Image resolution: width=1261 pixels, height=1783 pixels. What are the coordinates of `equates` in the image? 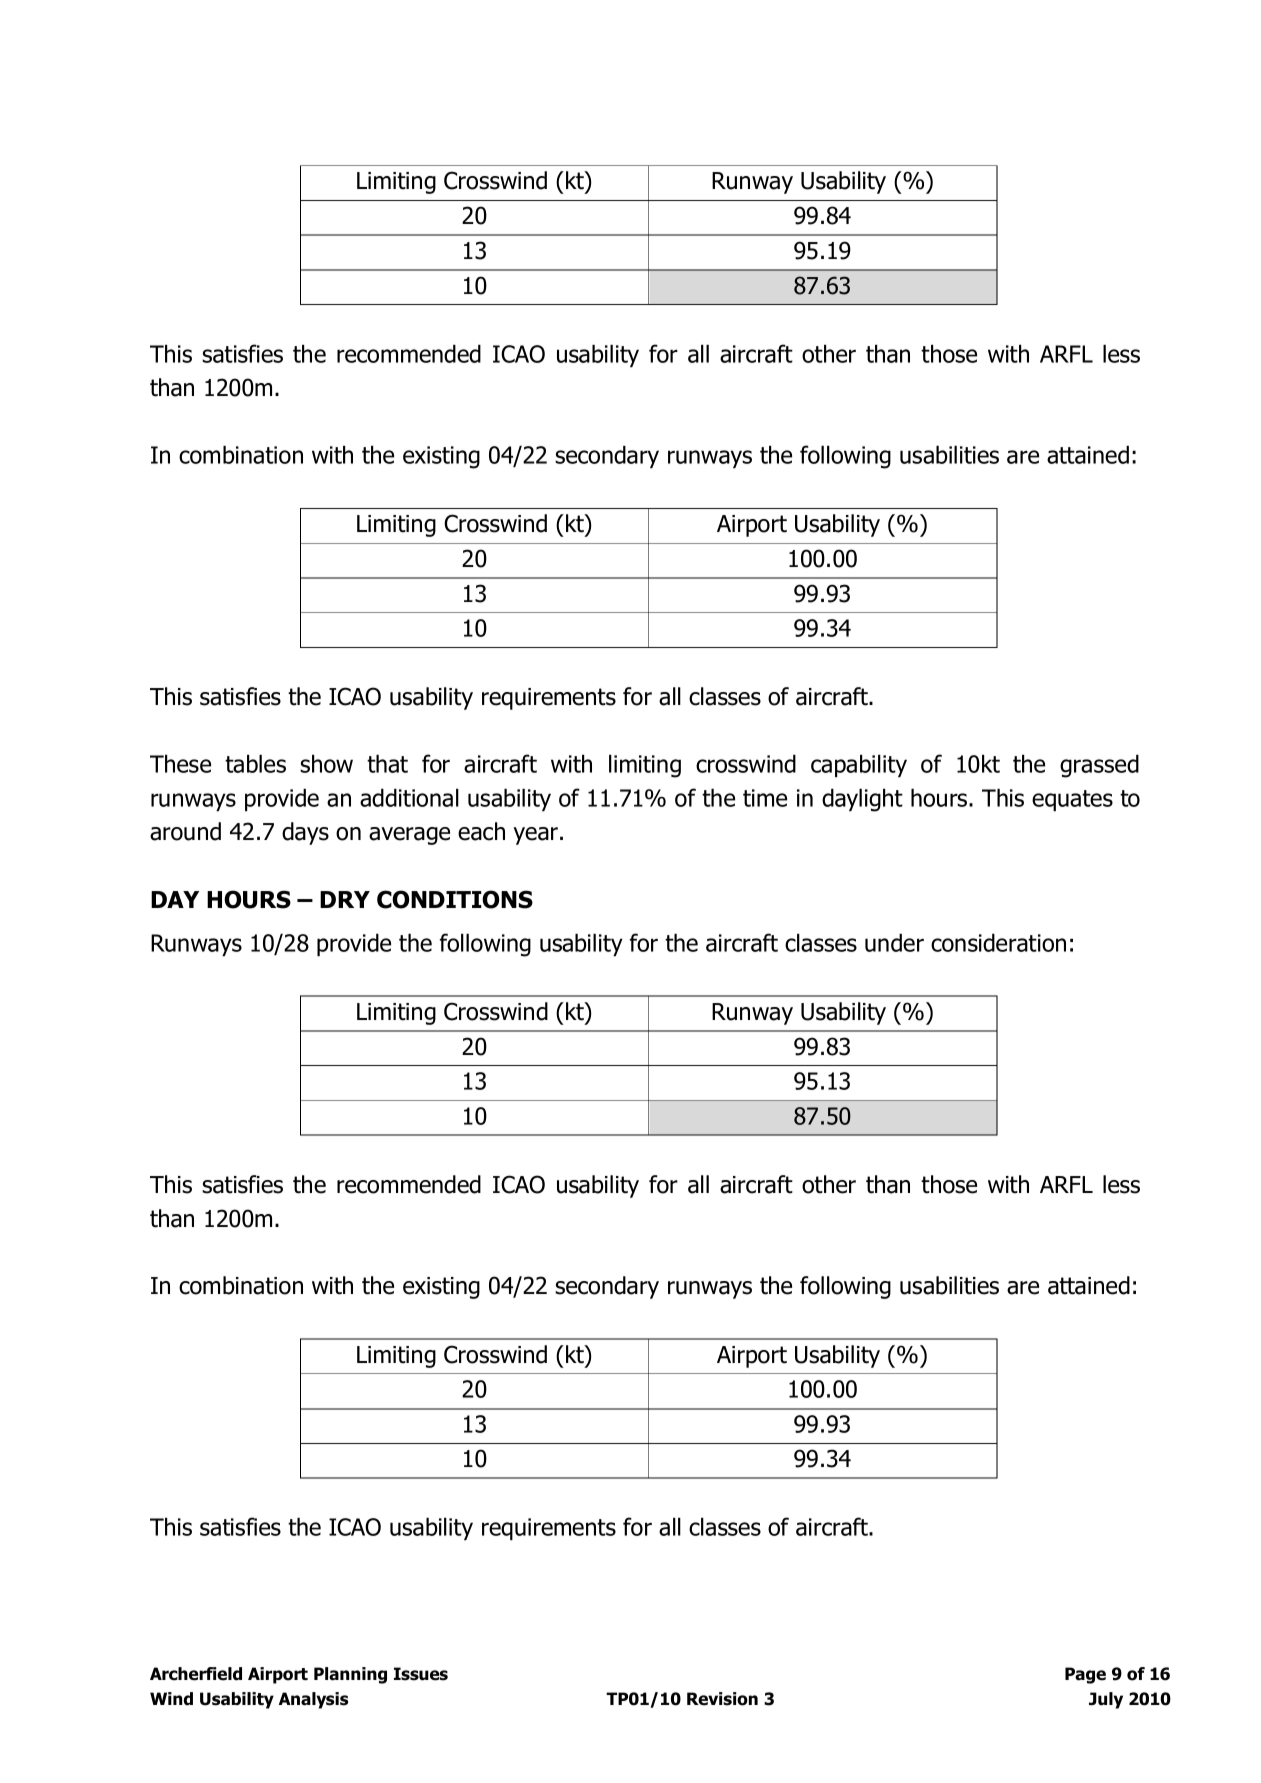 It's located at (1072, 800).
